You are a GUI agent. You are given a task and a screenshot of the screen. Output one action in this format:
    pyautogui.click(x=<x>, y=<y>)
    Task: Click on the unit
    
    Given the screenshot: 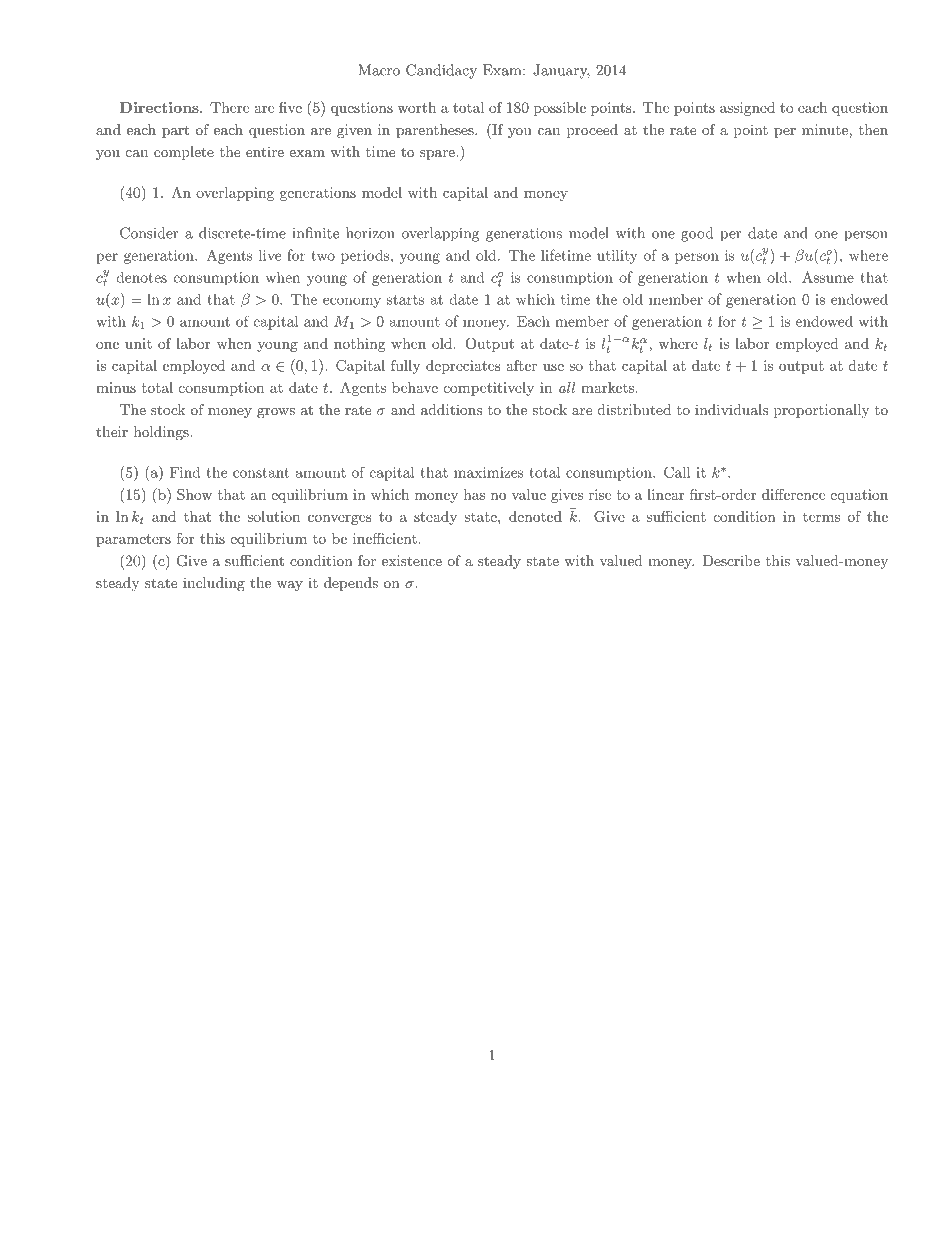 What is the action you would take?
    pyautogui.click(x=138, y=343)
